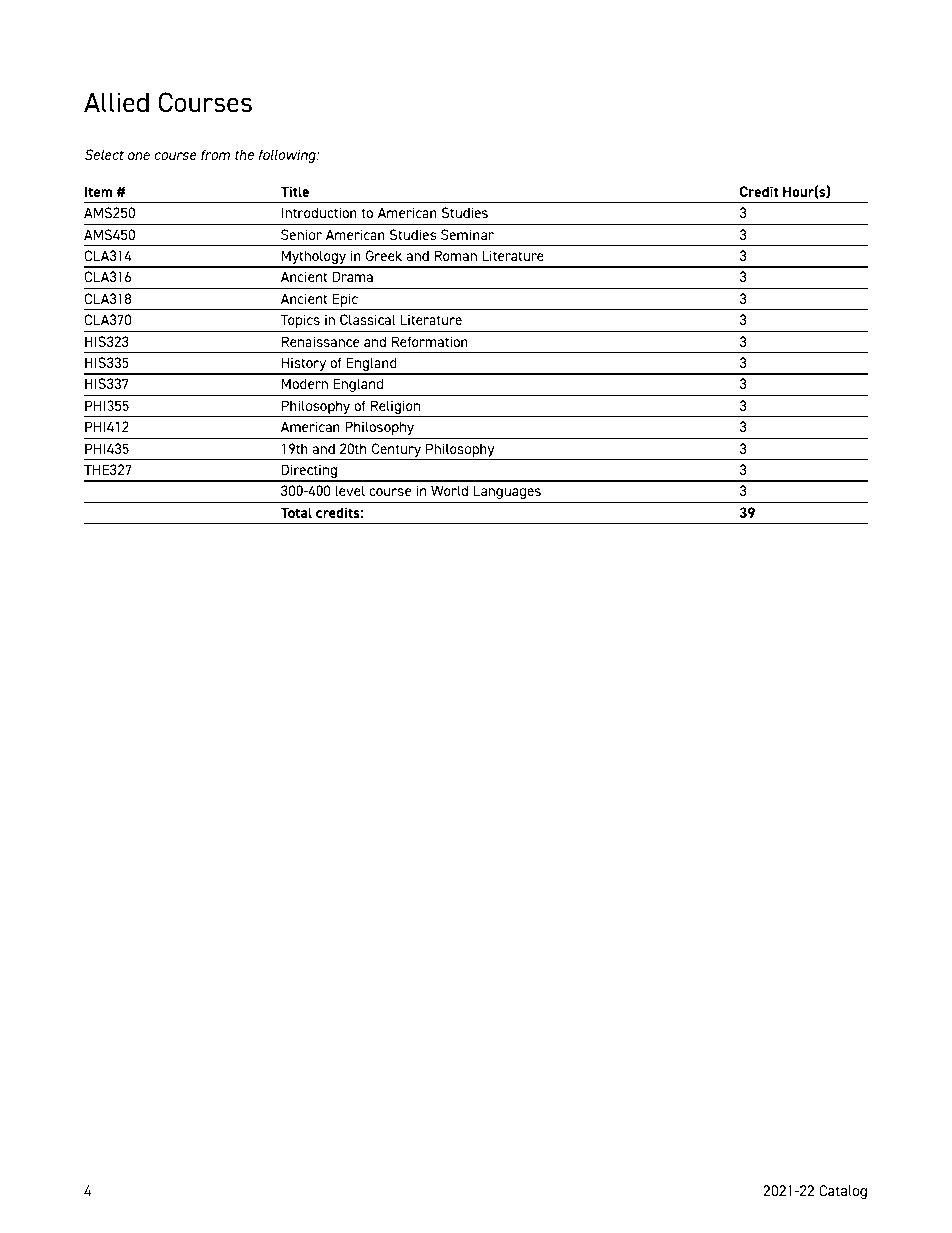 The image size is (952, 1233). I want to click on Religion, so click(396, 408).
